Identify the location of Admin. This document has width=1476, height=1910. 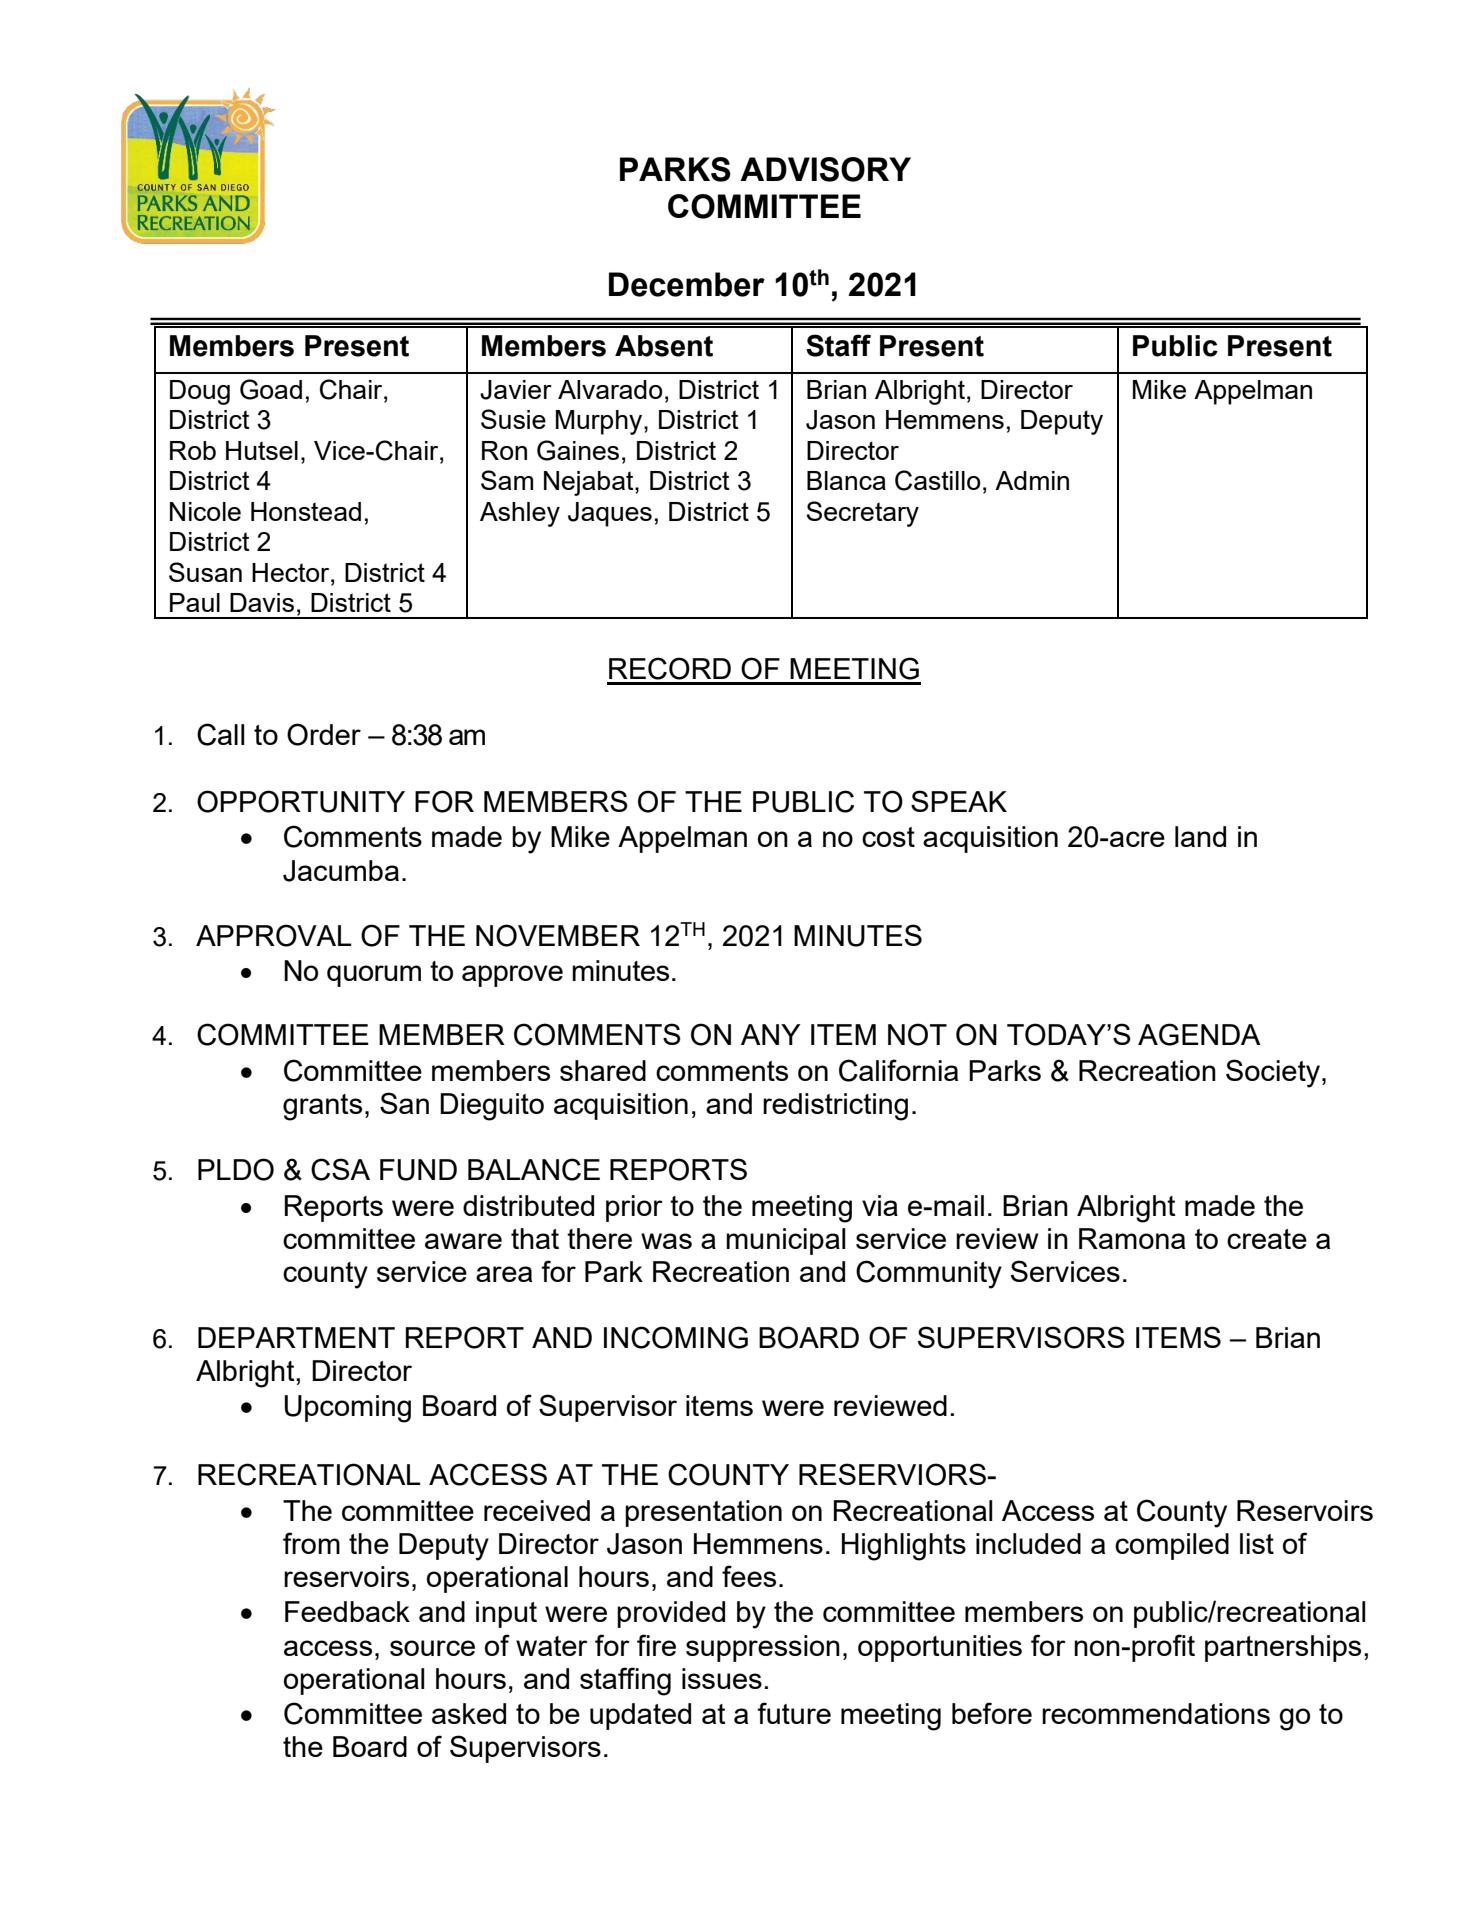
(1032, 480).
